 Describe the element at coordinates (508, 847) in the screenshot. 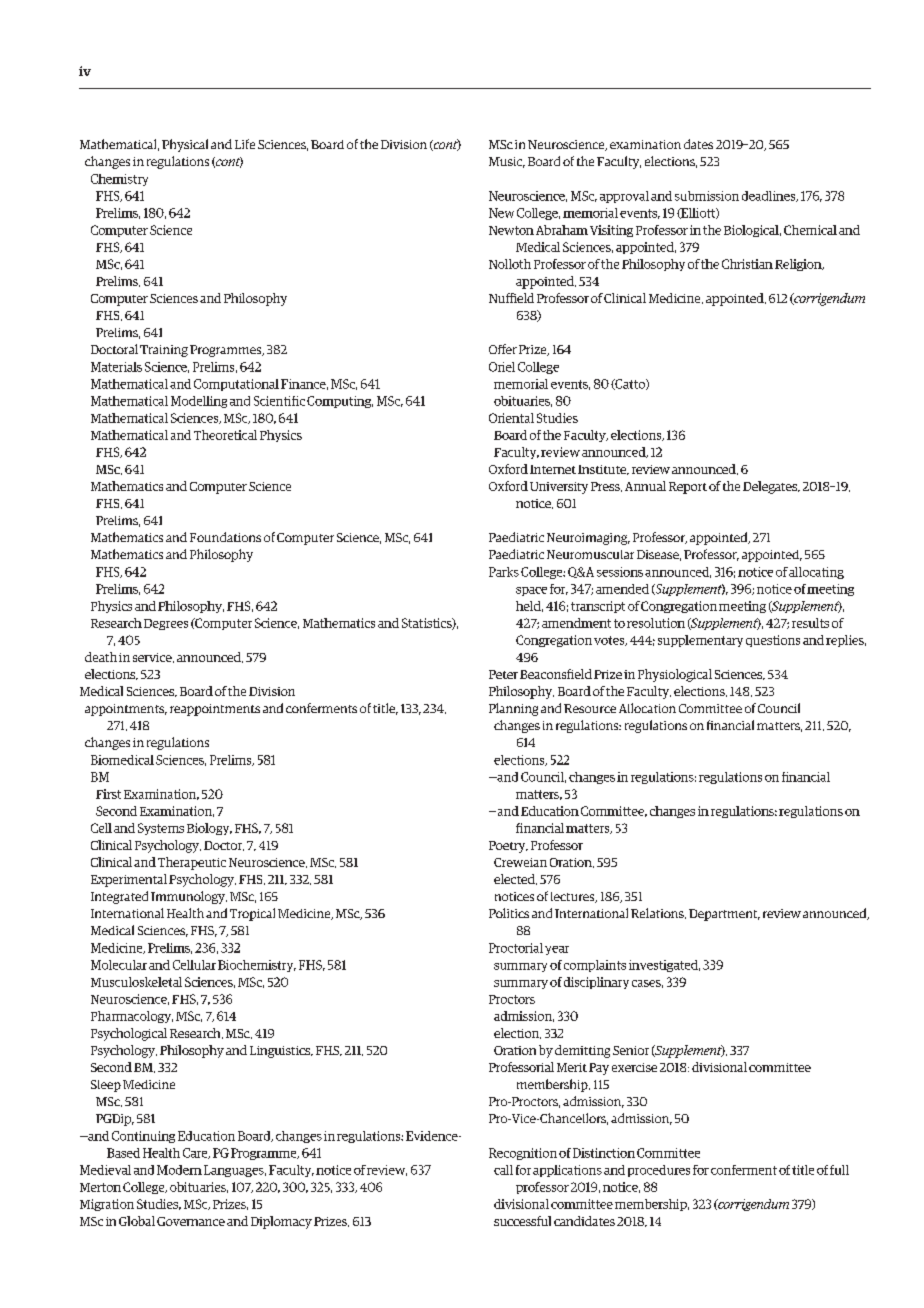

I see `Poetry` at that location.
